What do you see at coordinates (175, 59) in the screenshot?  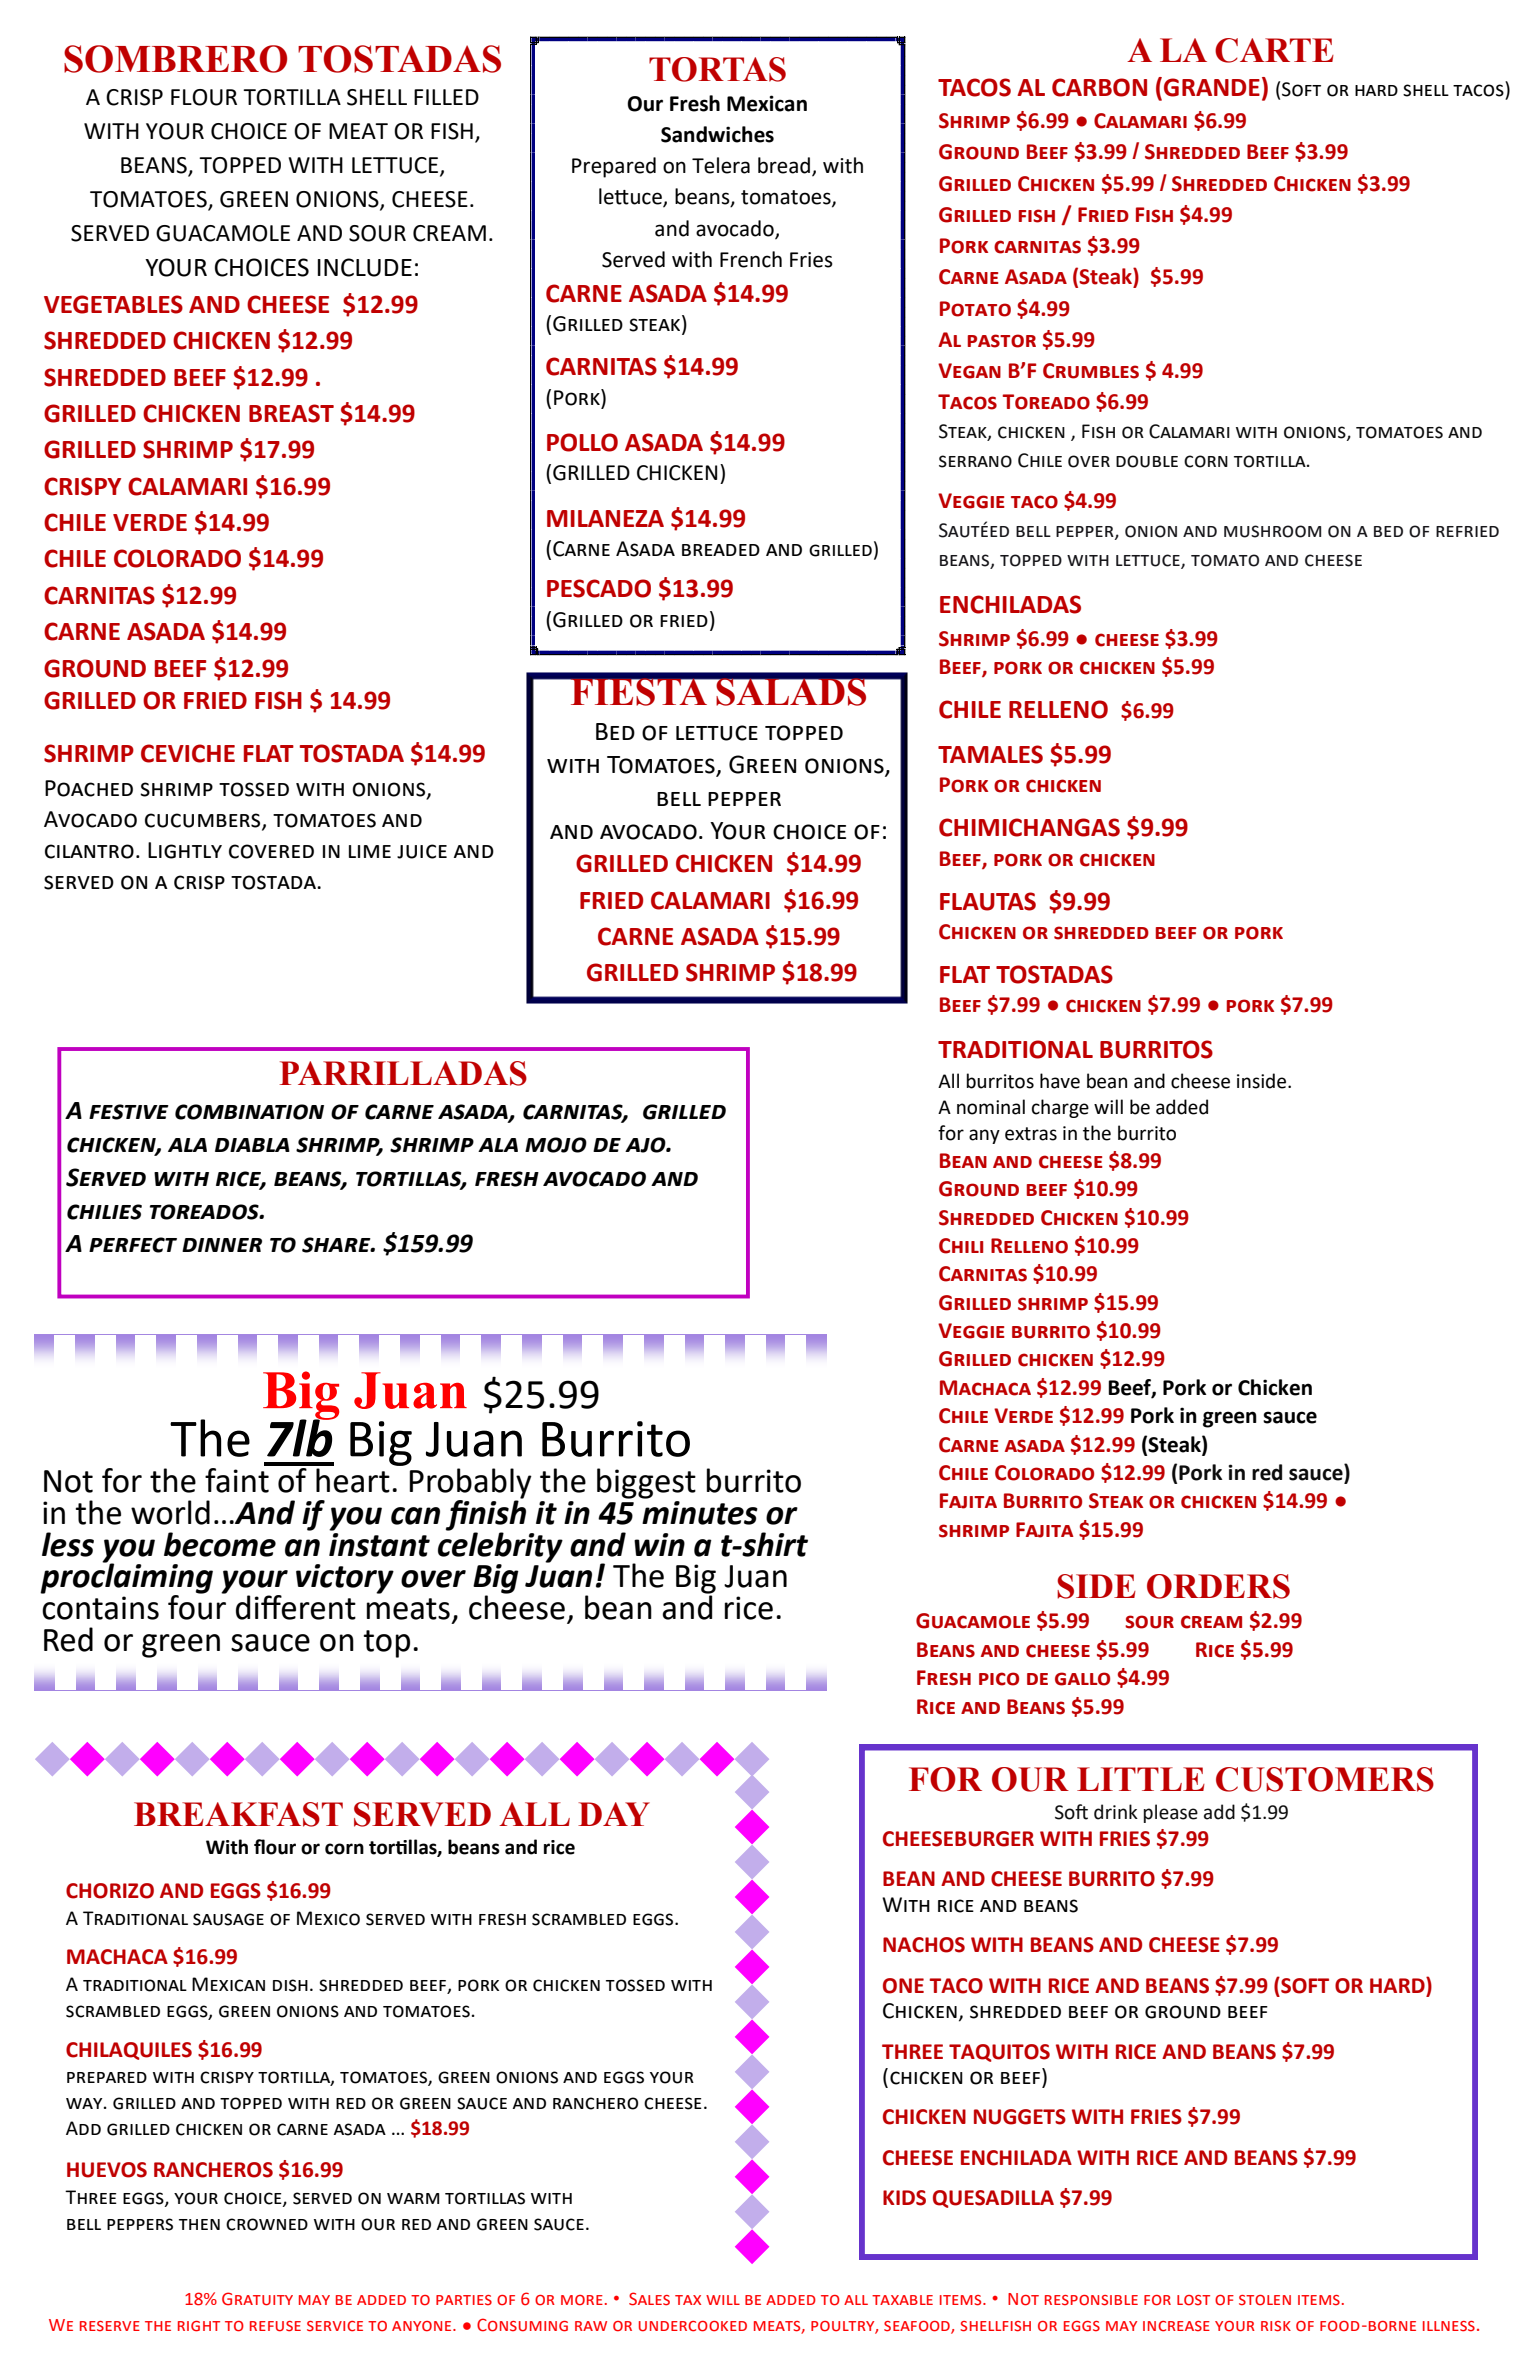 I see `SOMBRERO` at bounding box center [175, 59].
